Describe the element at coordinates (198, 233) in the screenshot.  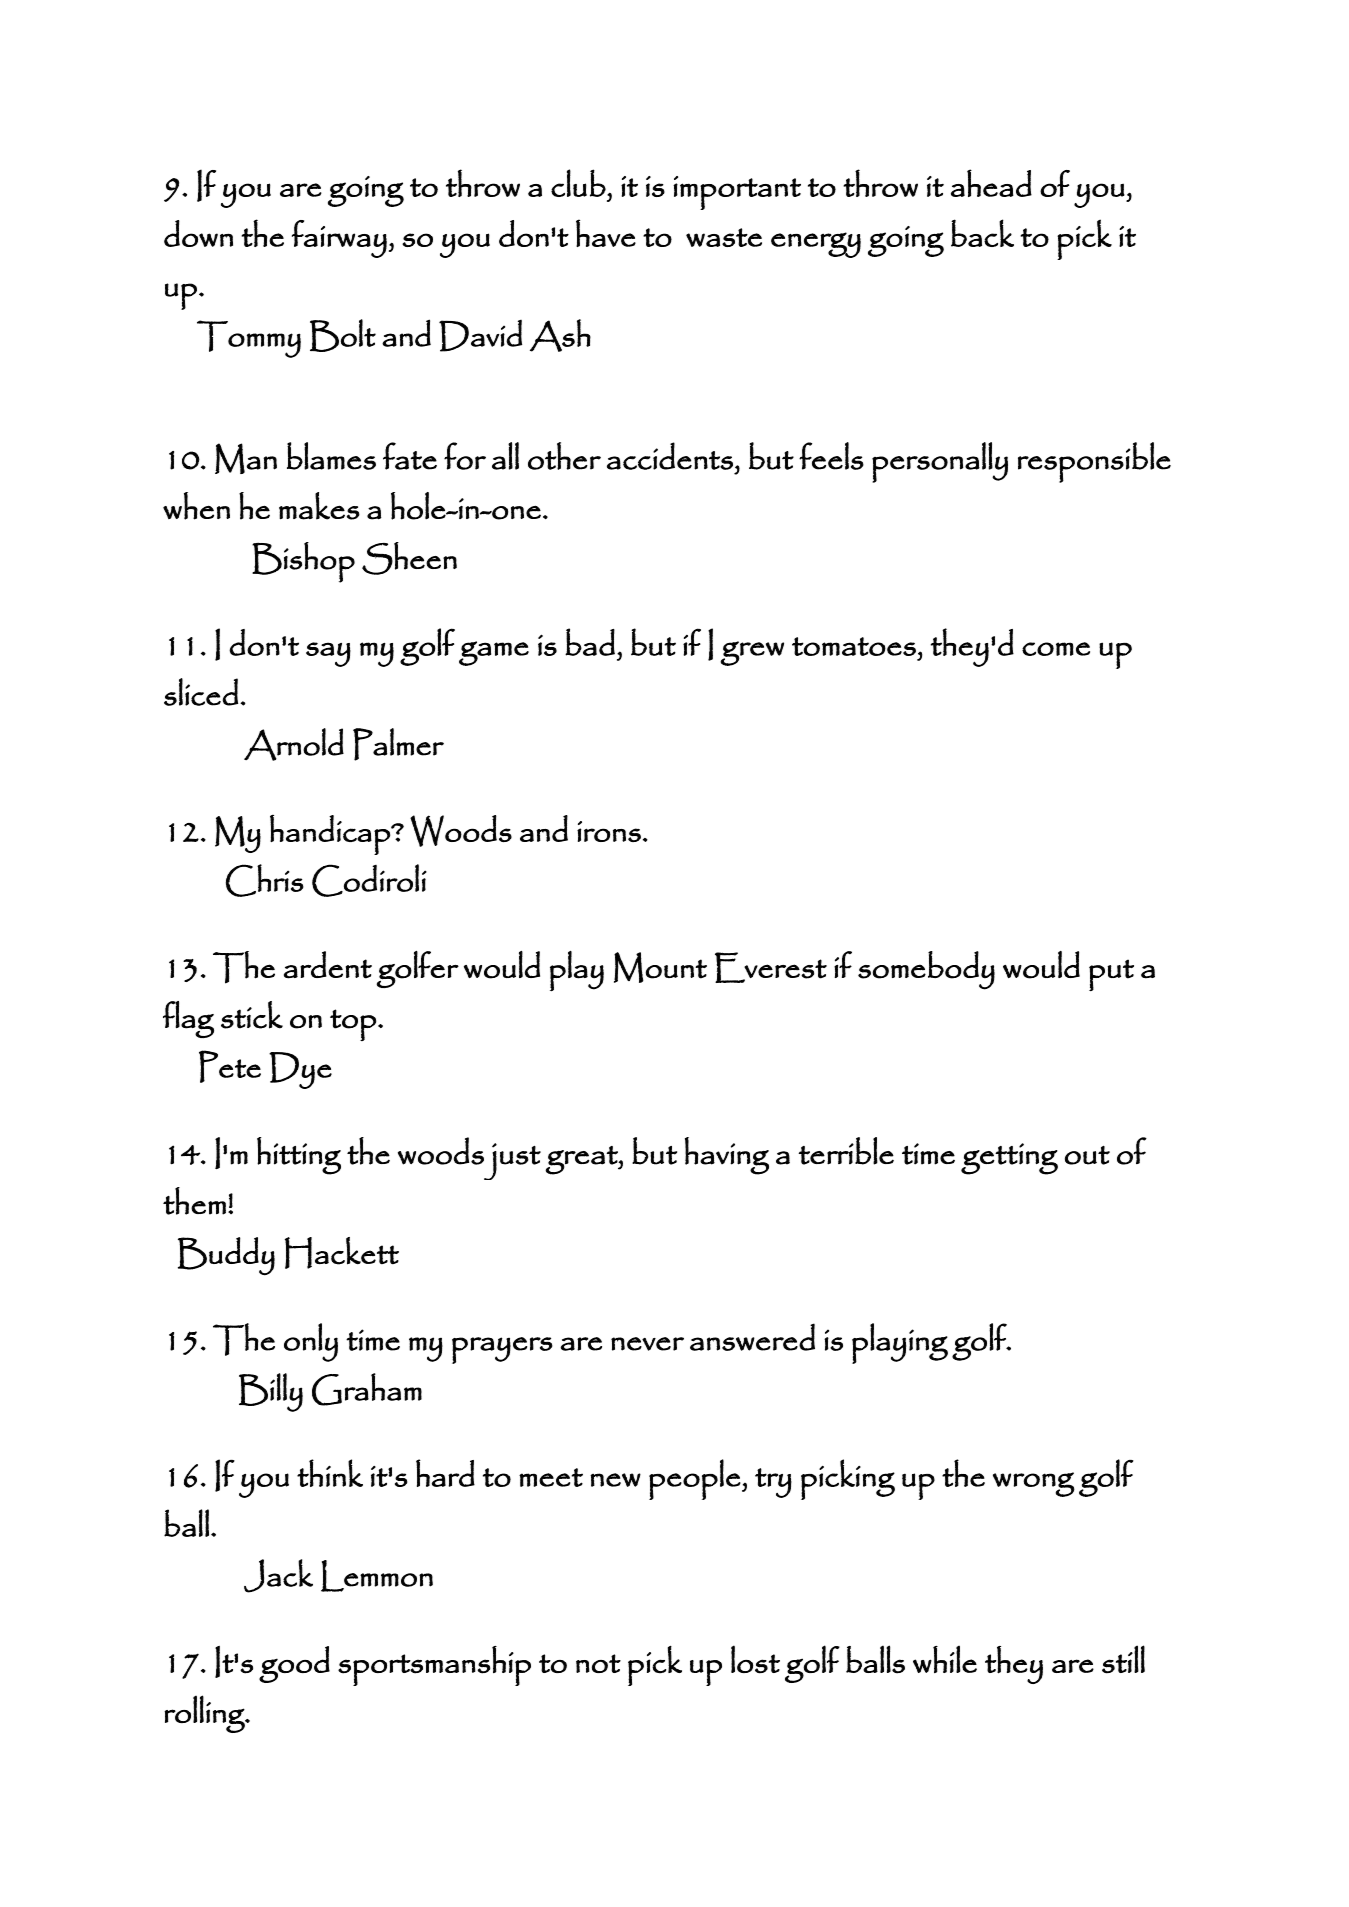
I see `down` at that location.
